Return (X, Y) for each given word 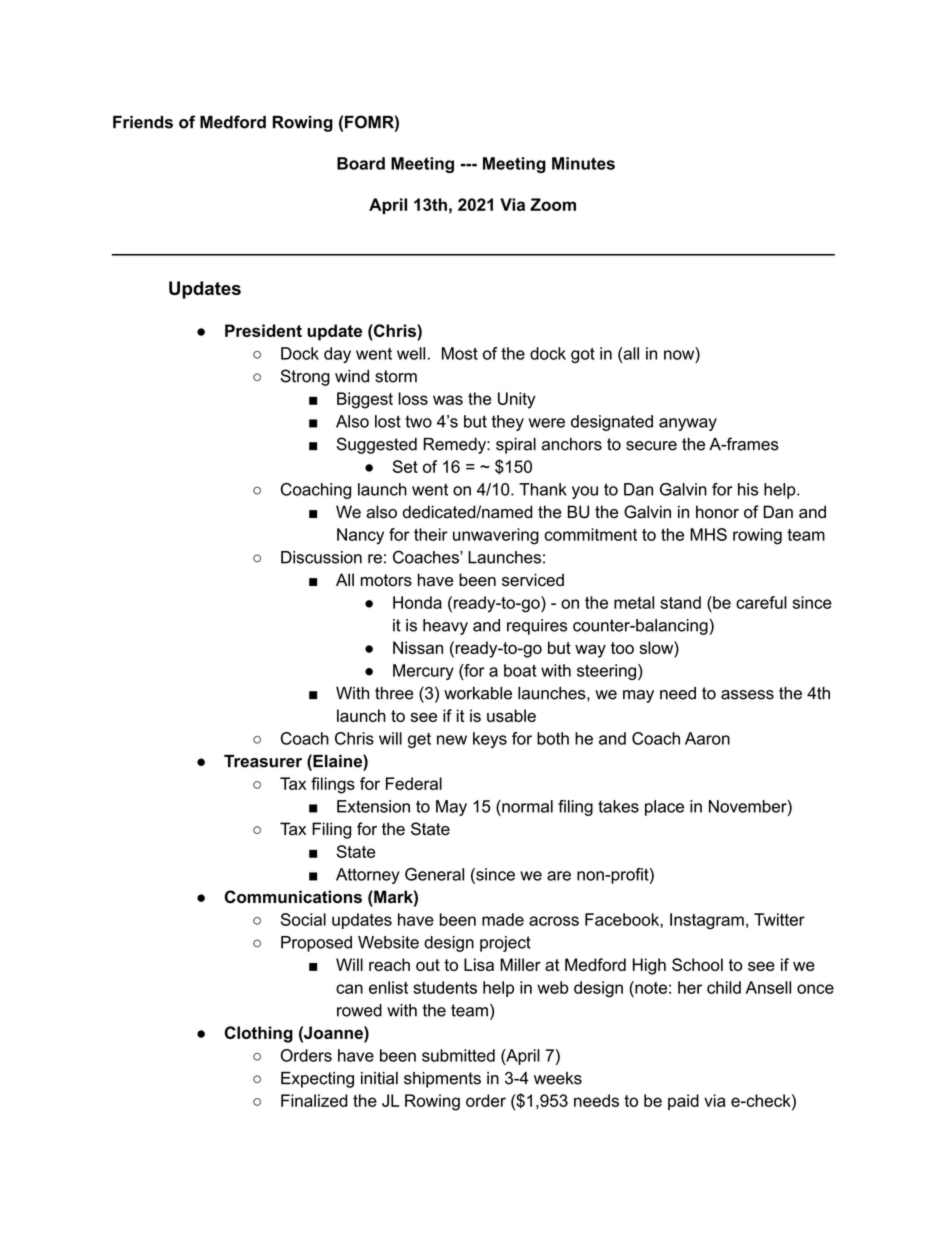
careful (761, 602)
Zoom (553, 204)
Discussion (321, 557)
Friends (143, 122)
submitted (458, 1055)
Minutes (583, 163)
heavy (445, 627)
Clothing (258, 1034)
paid (683, 1102)
